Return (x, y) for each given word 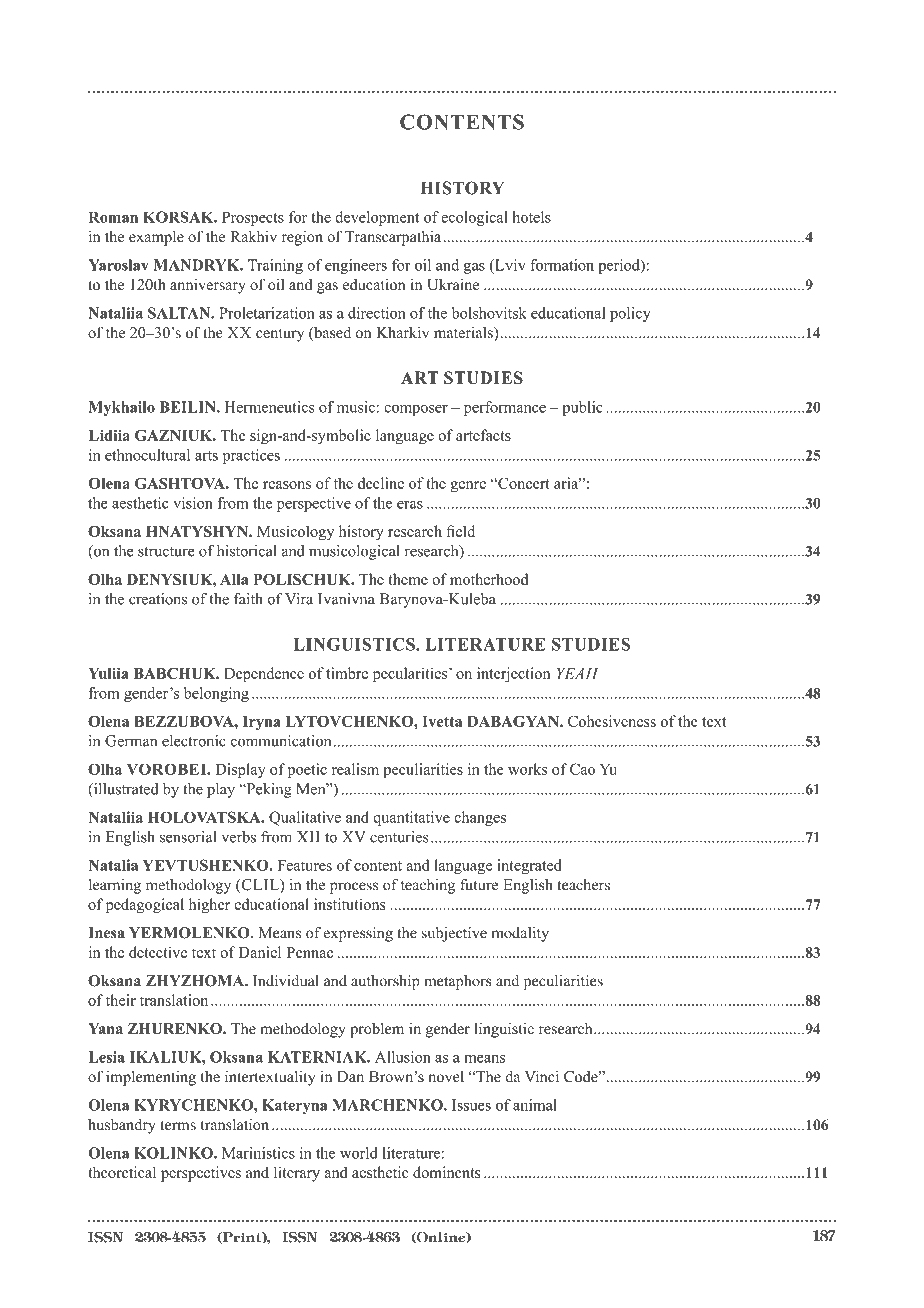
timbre (347, 673)
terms (178, 1125)
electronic (194, 741)
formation (562, 265)
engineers (356, 266)
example (156, 238)
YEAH (578, 673)
